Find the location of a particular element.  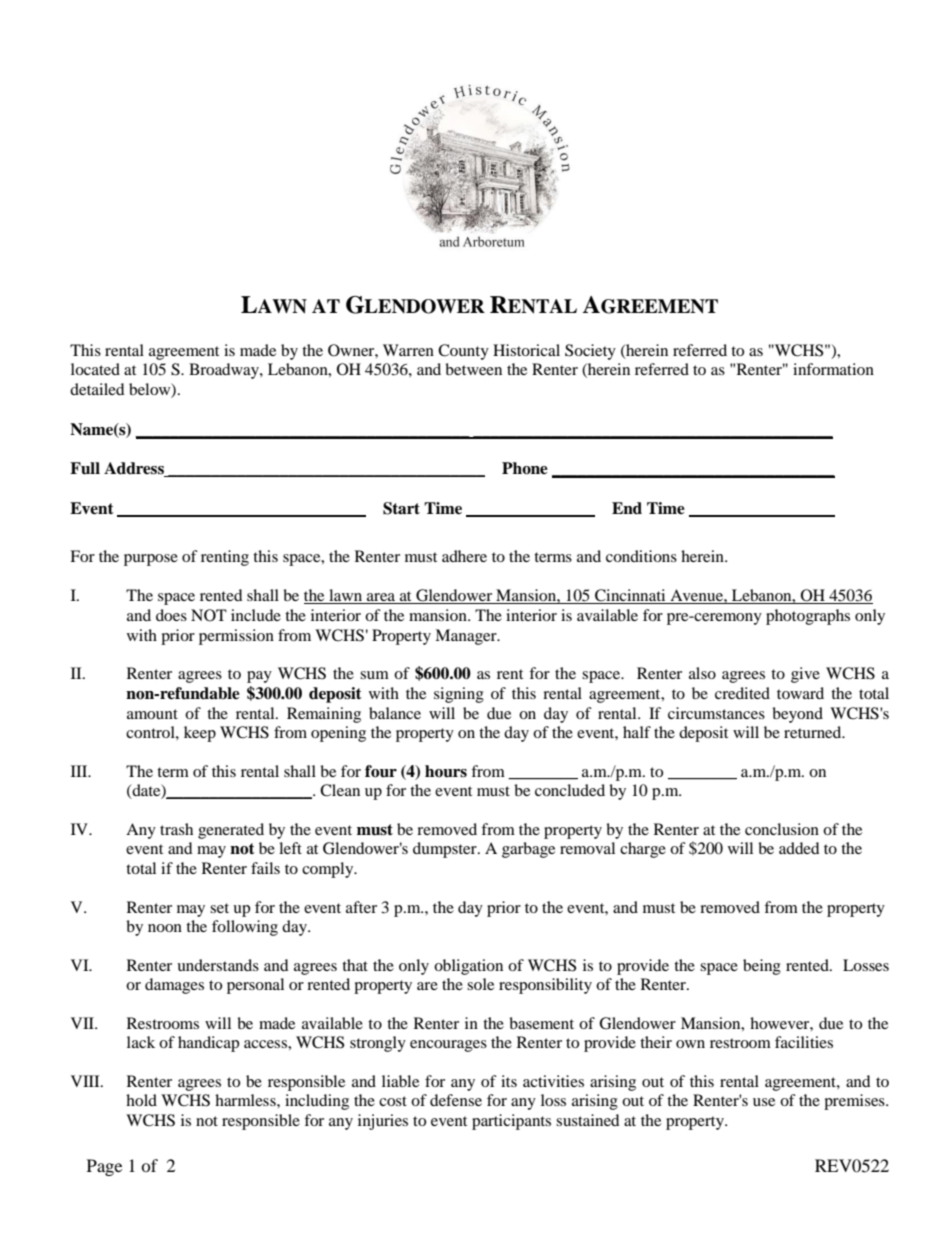

between is located at coordinates (473, 369).
